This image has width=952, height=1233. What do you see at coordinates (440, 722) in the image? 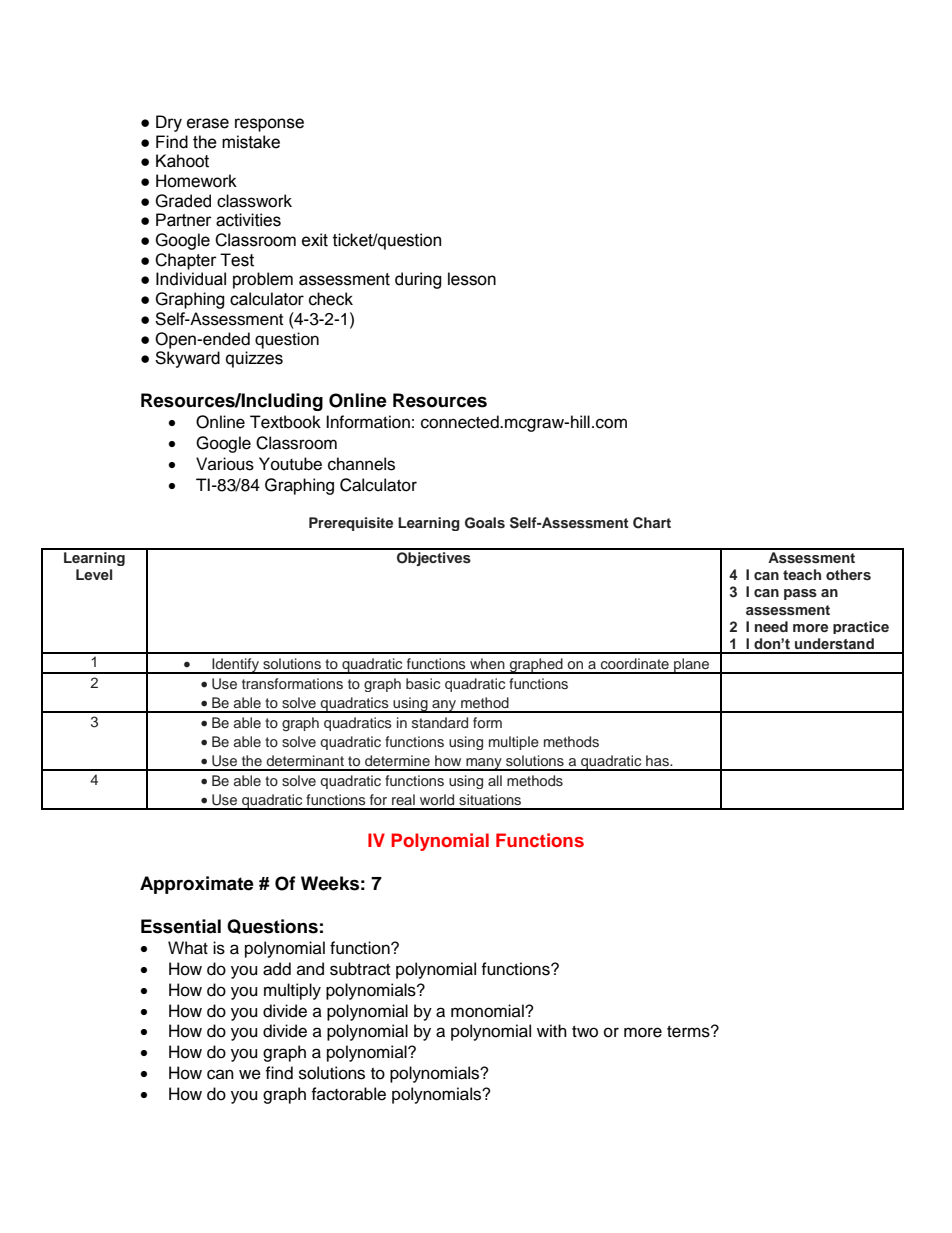
I see `standard` at bounding box center [440, 722].
